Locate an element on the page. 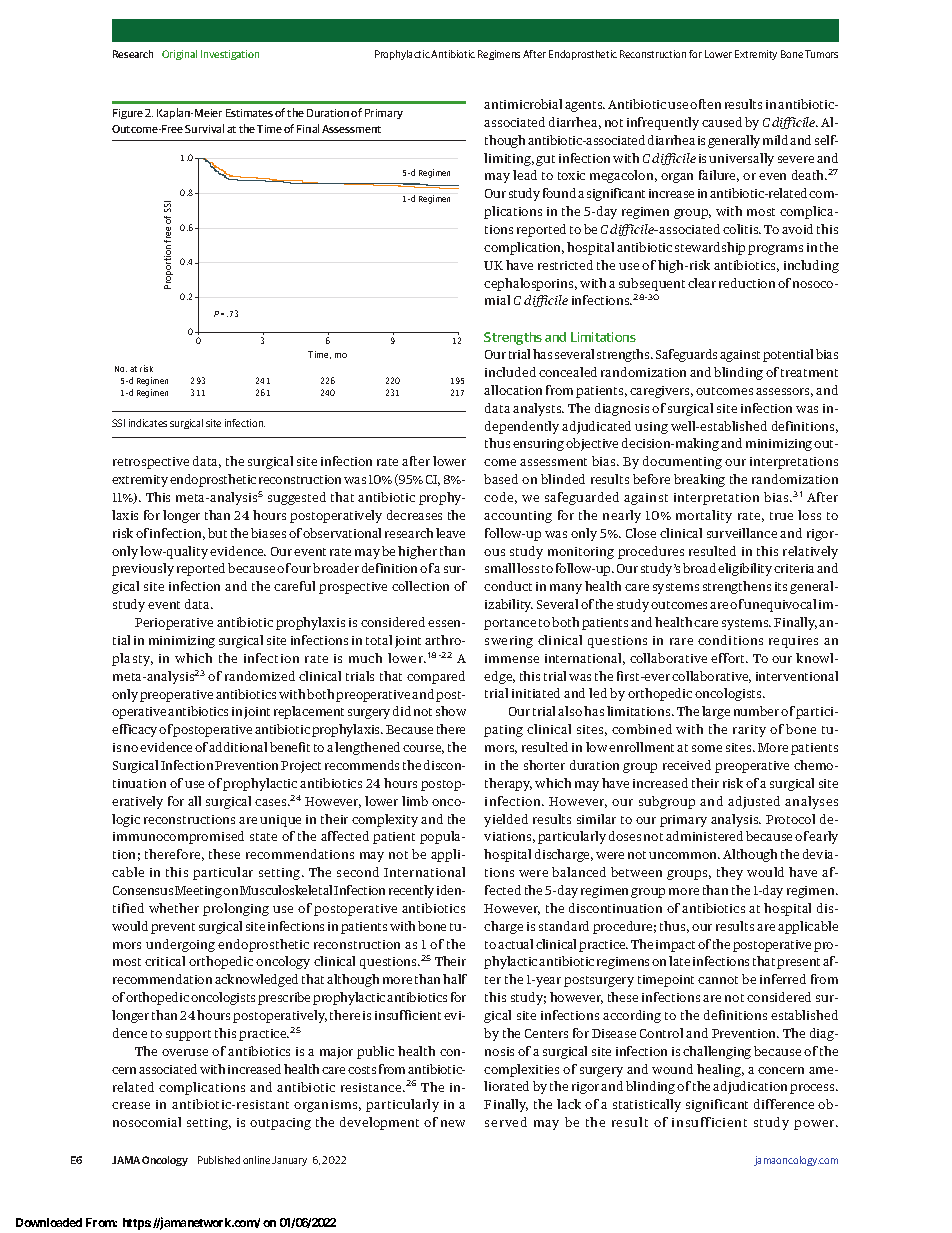  new is located at coordinates (453, 1123).
